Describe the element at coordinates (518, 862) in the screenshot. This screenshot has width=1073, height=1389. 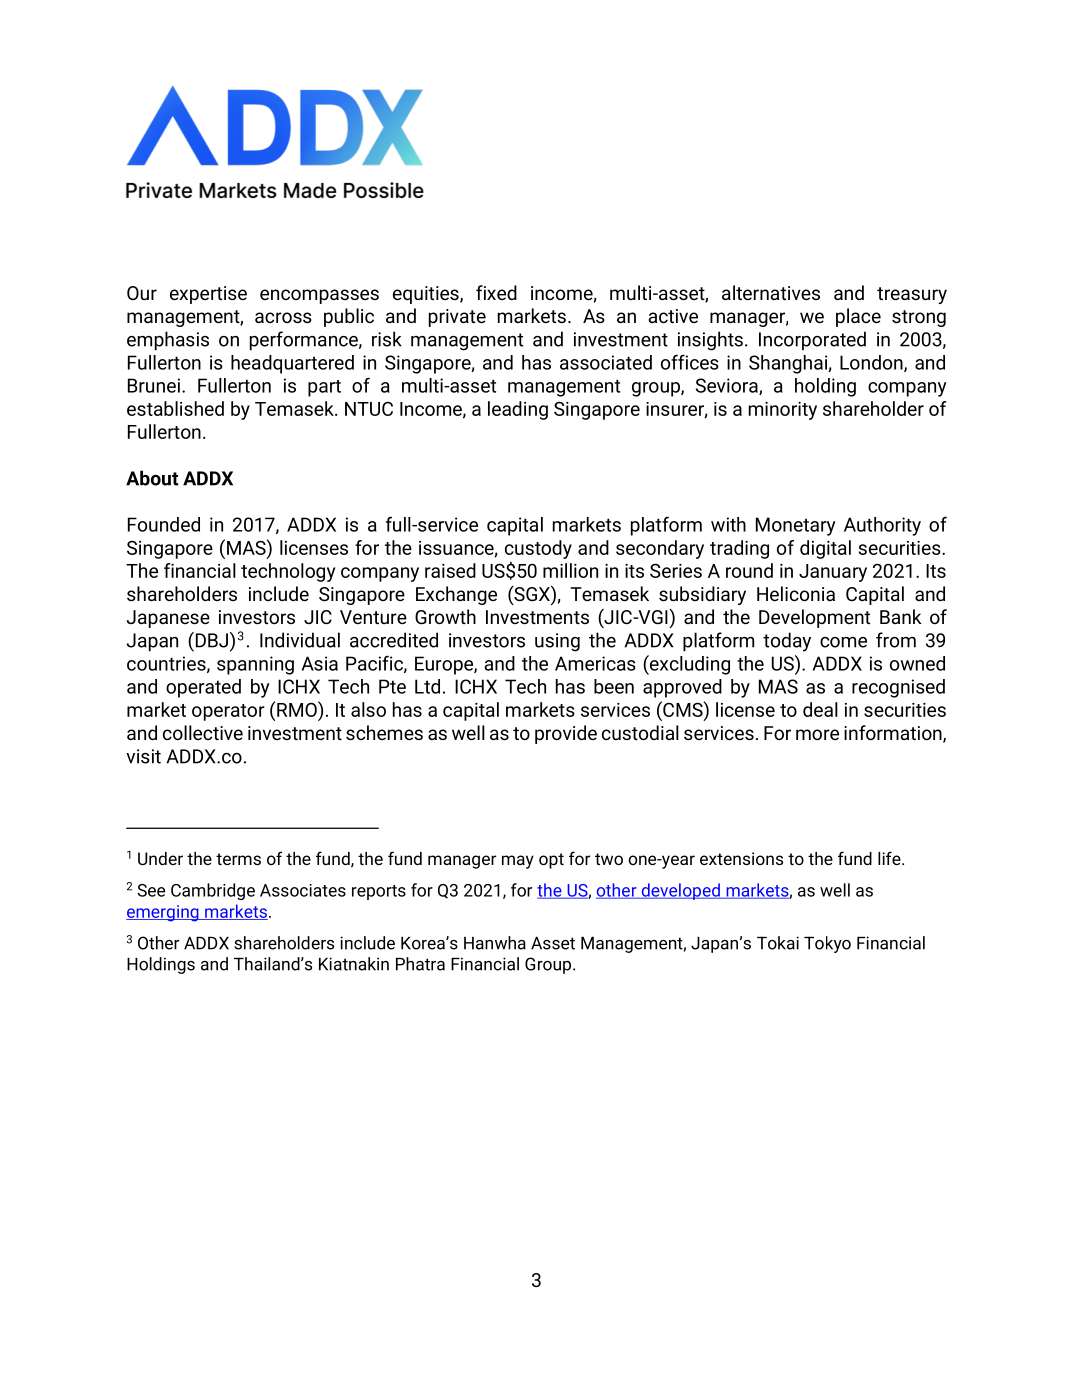
I see `may` at that location.
